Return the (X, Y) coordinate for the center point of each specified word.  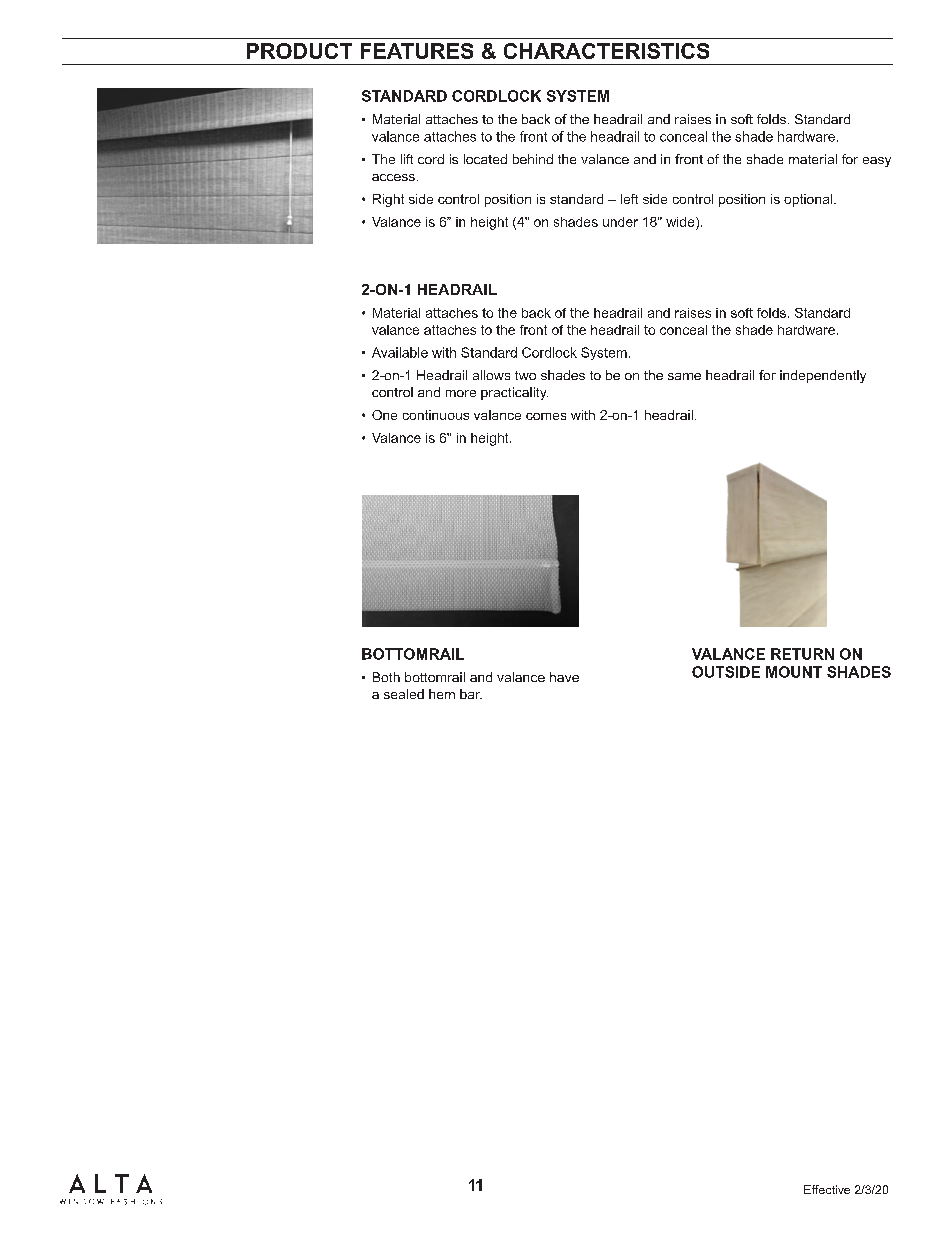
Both (386, 677)
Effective (827, 1189)
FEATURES (417, 51)
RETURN (802, 654)
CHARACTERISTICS (606, 51)
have (564, 677)
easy (877, 162)
